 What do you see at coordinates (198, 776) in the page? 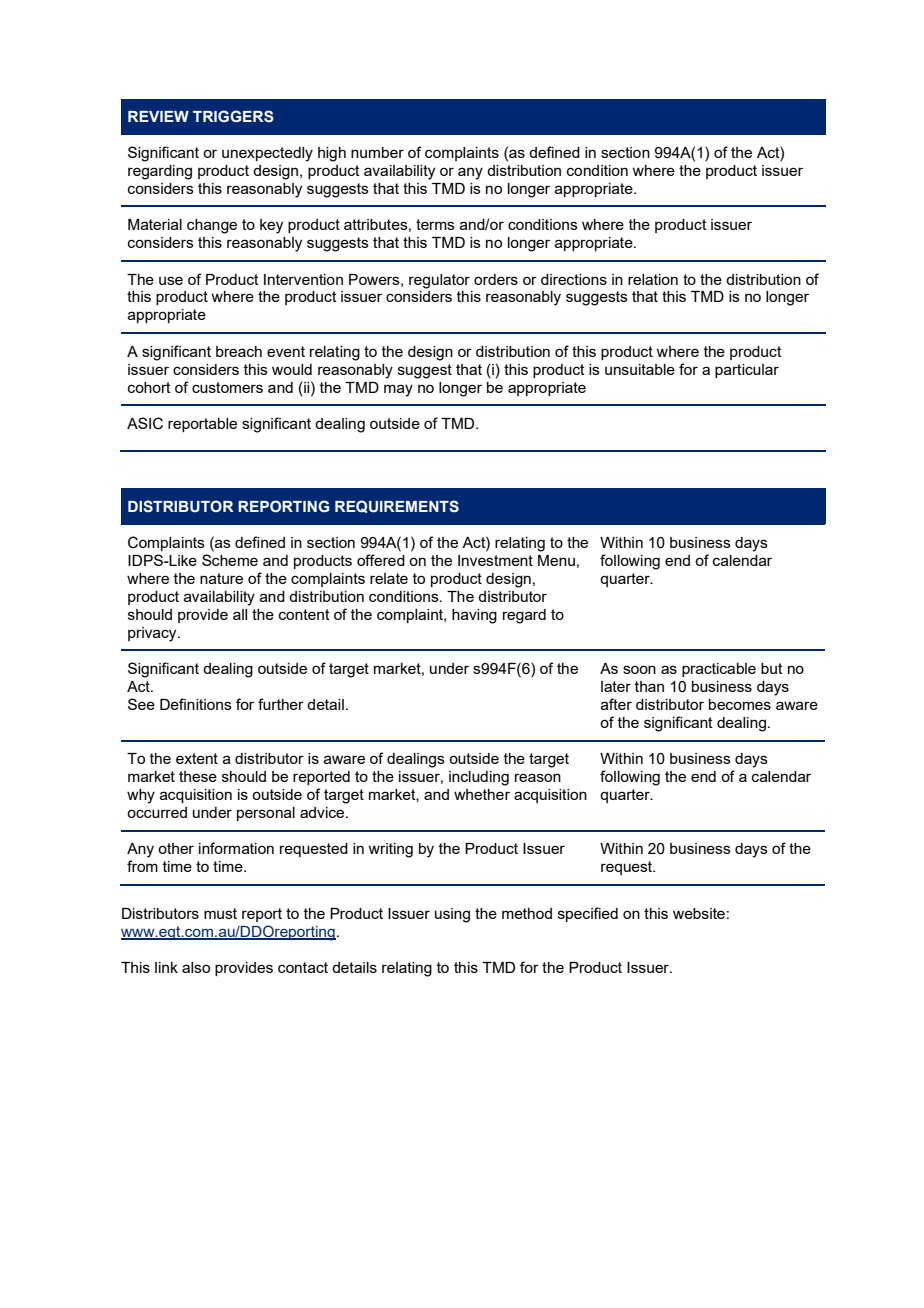
I see `these` at bounding box center [198, 776].
